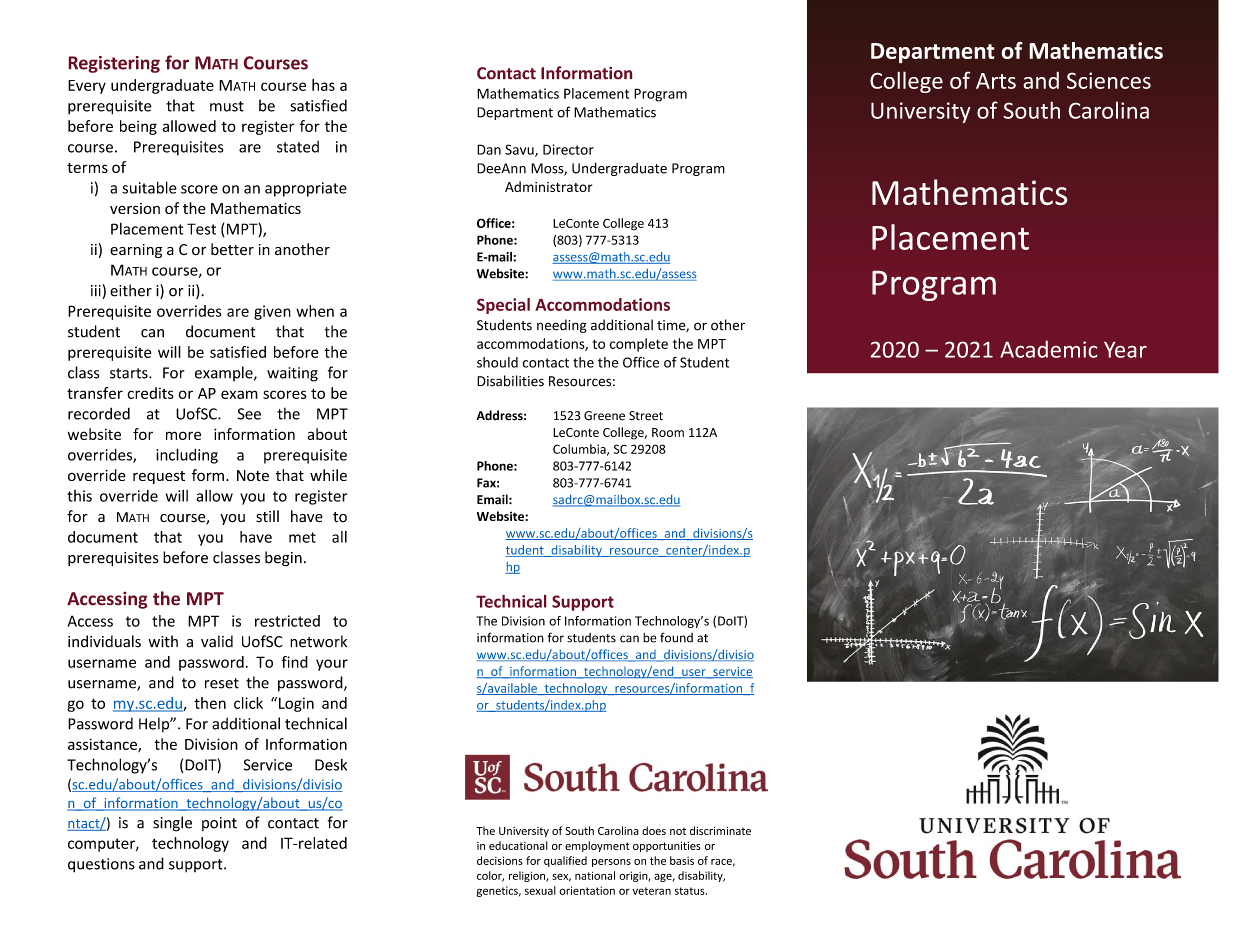  What do you see at coordinates (676, 637) in the screenshot?
I see `found` at bounding box center [676, 637].
